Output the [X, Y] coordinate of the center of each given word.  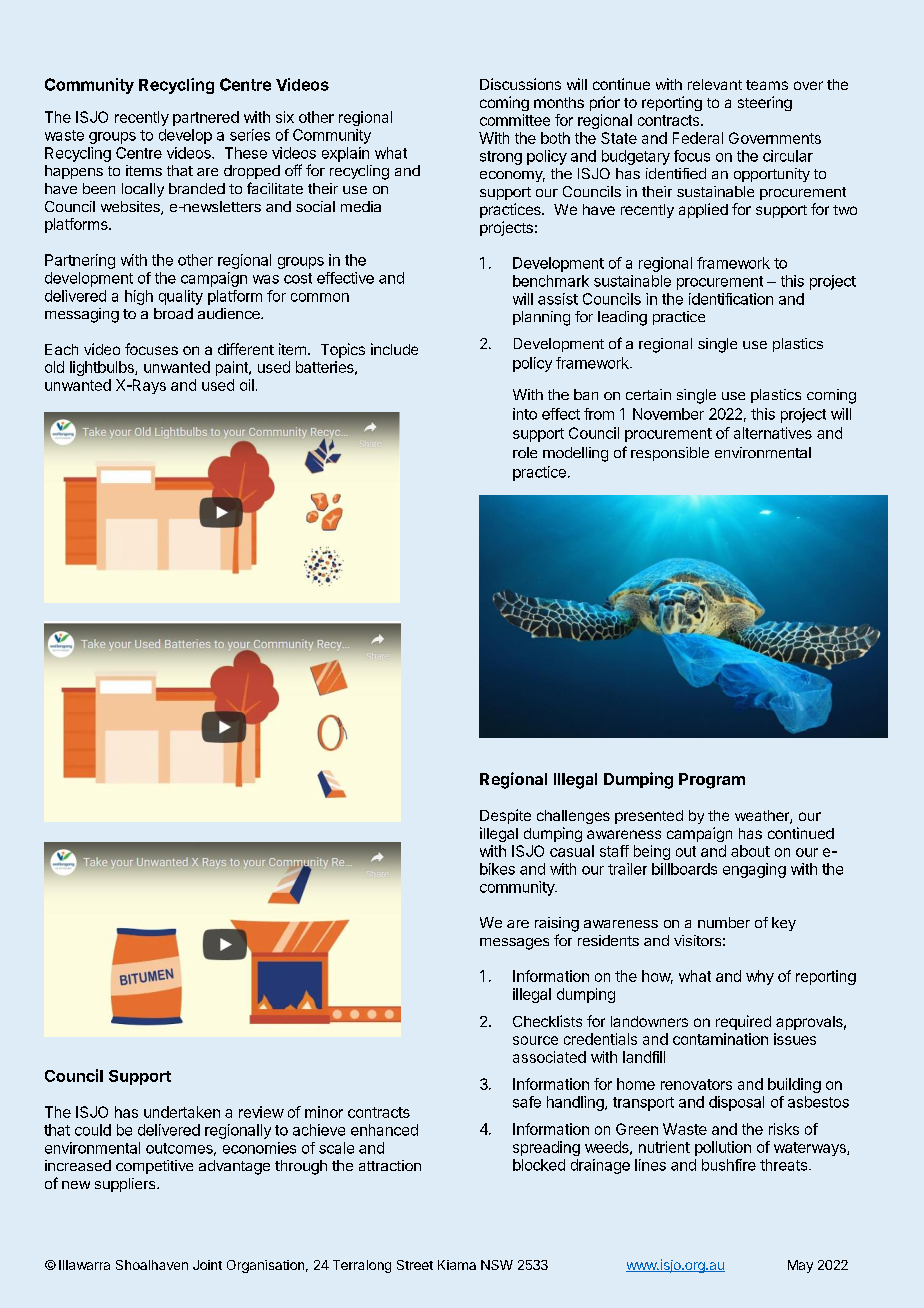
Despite [505, 816]
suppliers [126, 1185]
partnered [206, 118]
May [800, 1266]
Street [415, 1265]
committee [515, 120]
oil [247, 385]
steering [765, 103]
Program [712, 781]
